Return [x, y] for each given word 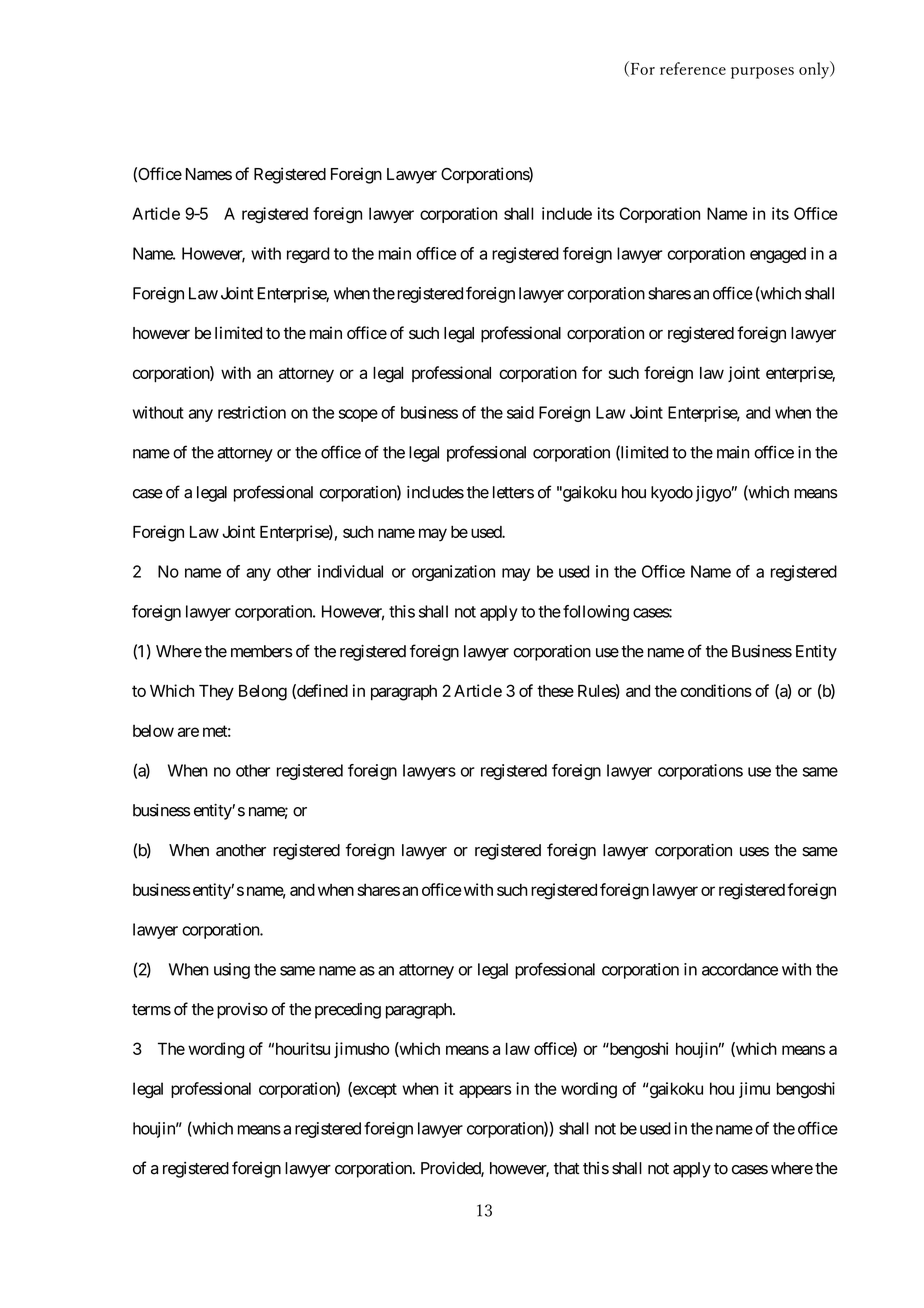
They [216, 693]
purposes [762, 73]
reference [693, 68]
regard [308, 255]
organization [453, 573]
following [596, 613]
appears [485, 1091]
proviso [242, 1011]
